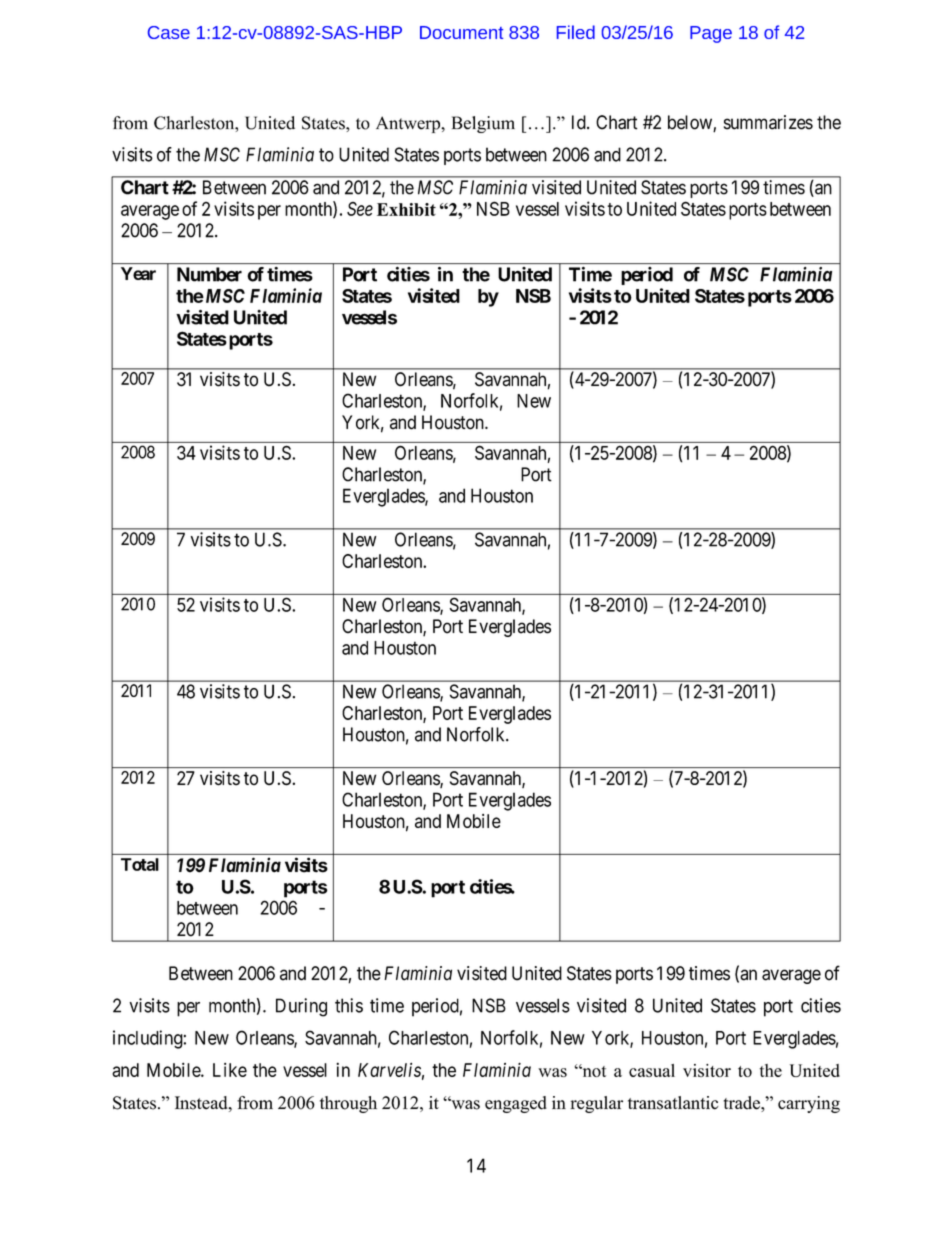  Describe the element at coordinates (360, 209) in the image. I see `See` at that location.
